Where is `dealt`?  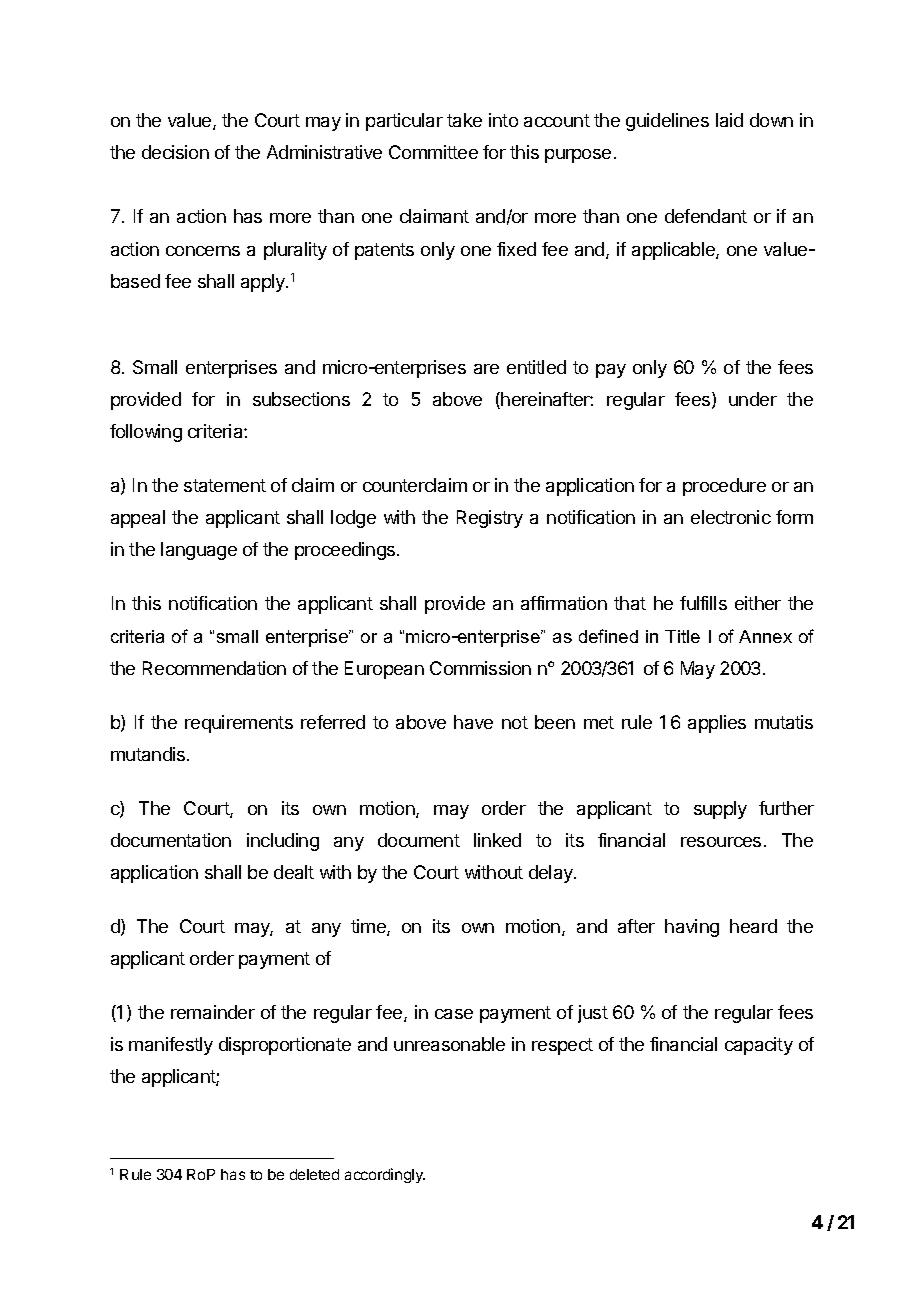 dealt is located at coordinates (294, 872).
